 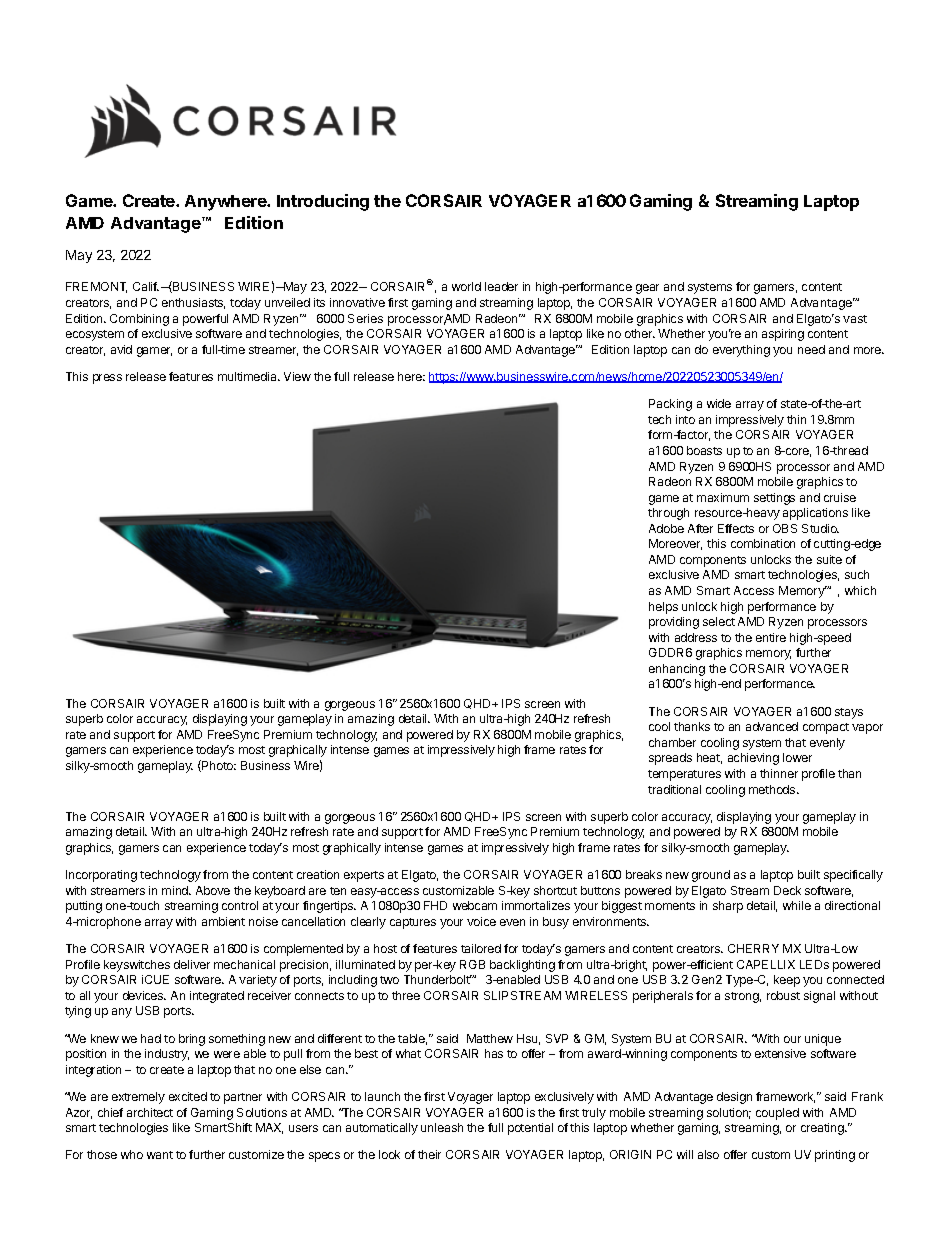 I want to click on gear, so click(x=647, y=289).
